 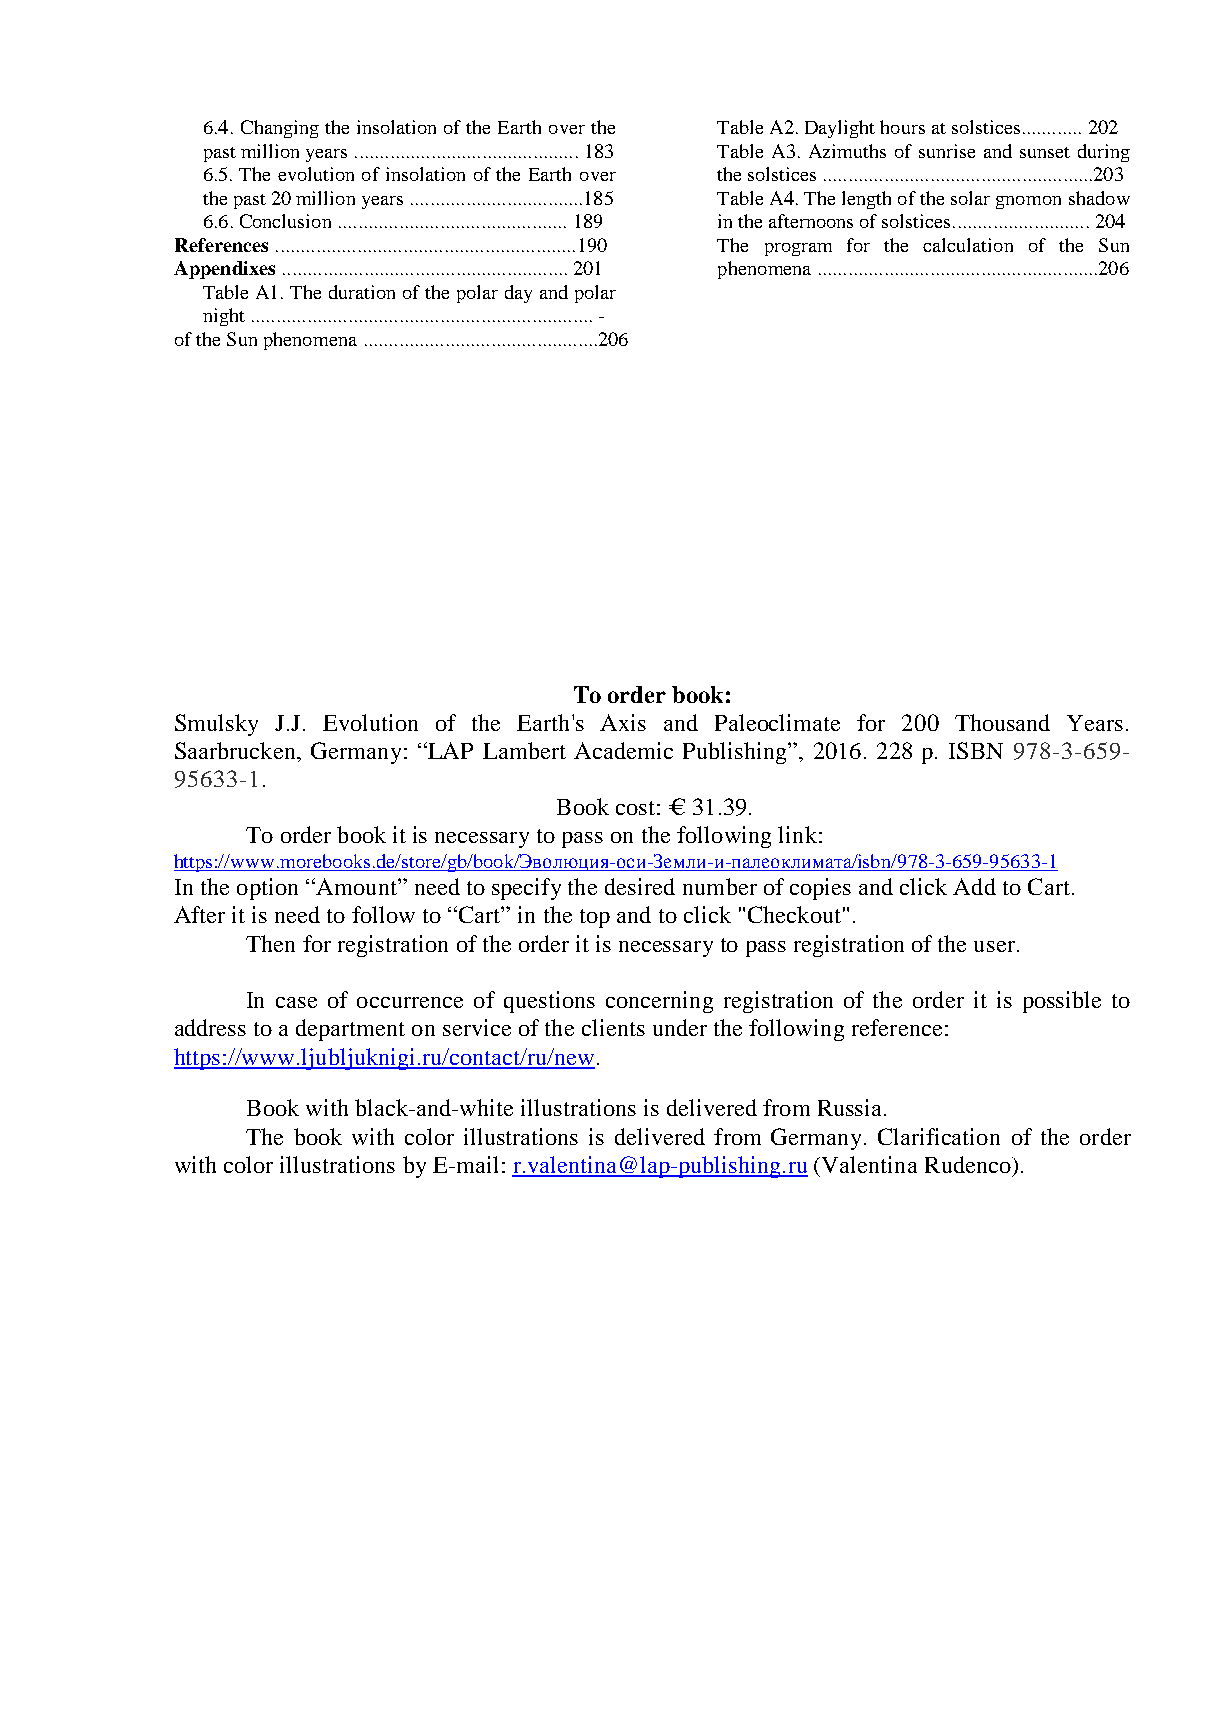 What do you see at coordinates (777, 722) in the screenshot?
I see `Paleoclimate` at bounding box center [777, 722].
